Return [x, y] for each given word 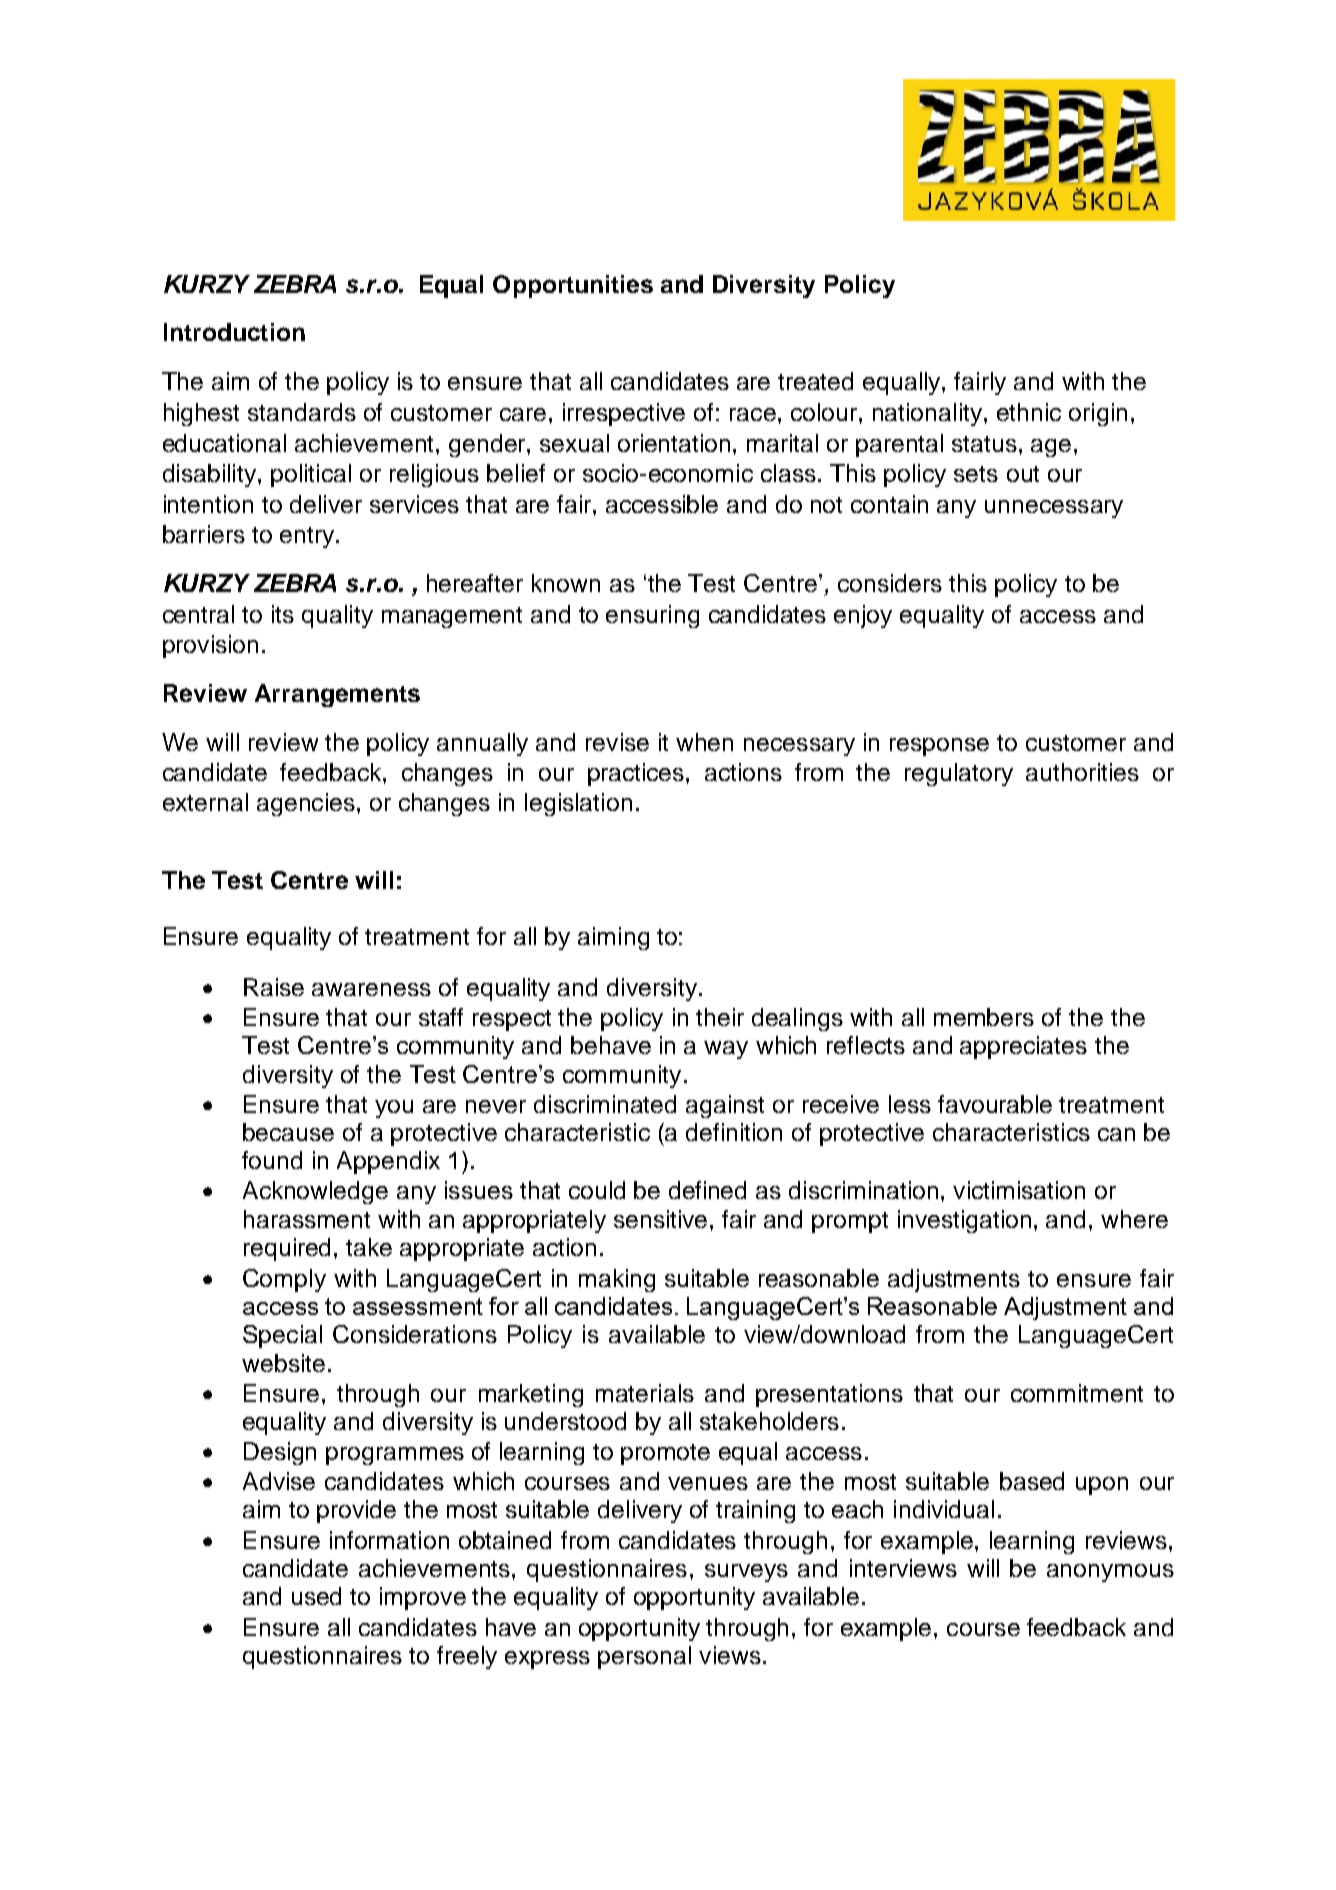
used [316, 1596]
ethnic [1029, 412]
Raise [274, 987]
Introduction [234, 332]
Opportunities [573, 286]
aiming [613, 938]
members [984, 1017]
